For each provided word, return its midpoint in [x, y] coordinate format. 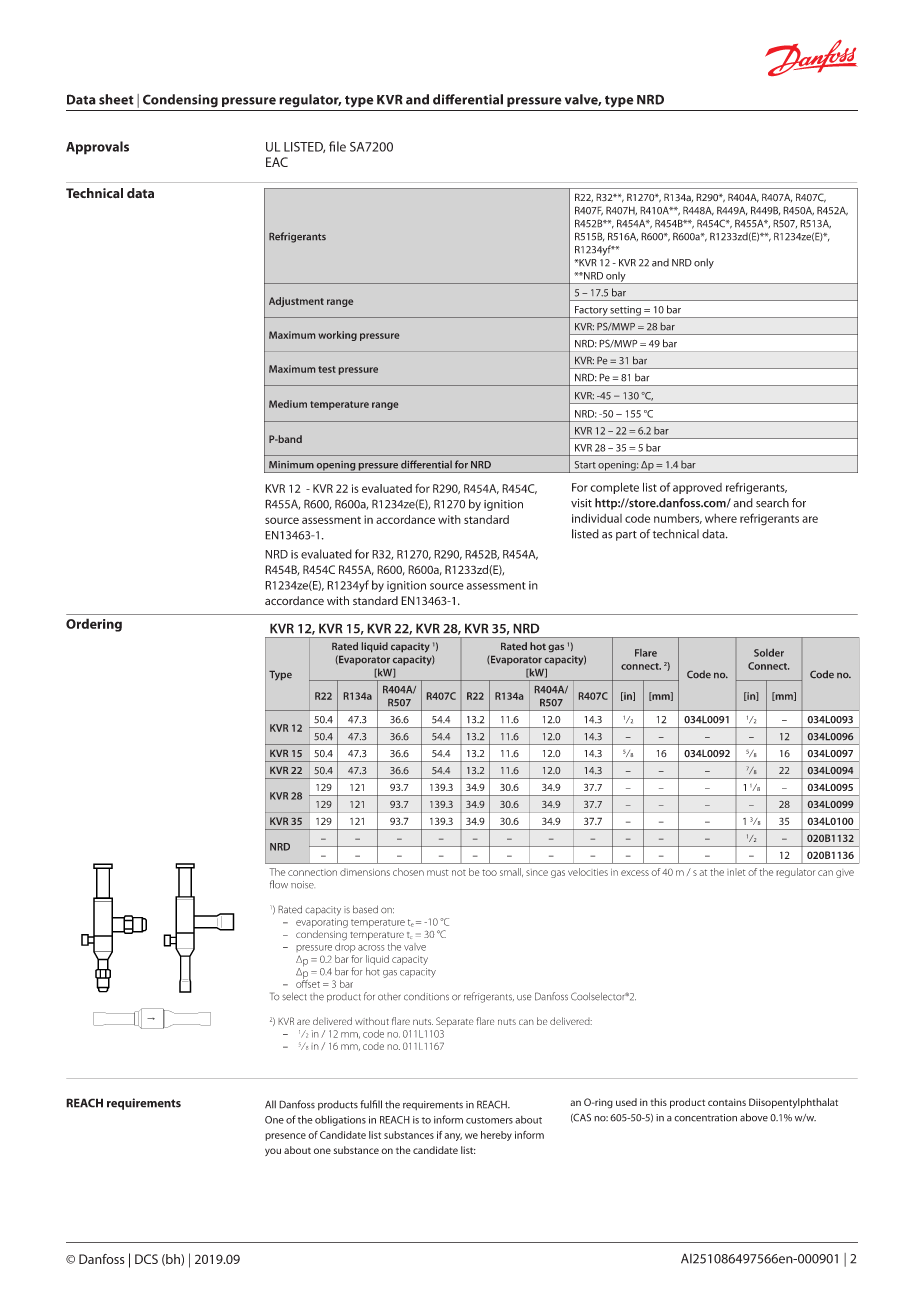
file [337, 146]
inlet [736, 872]
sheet [116, 99]
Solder [769, 653]
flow [279, 884]
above [754, 1117]
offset [308, 982]
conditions [426, 996]
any [453, 1137]
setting [626, 312]
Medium [288, 404]
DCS [146, 1259]
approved [697, 488]
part [626, 536]
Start [585, 465]
